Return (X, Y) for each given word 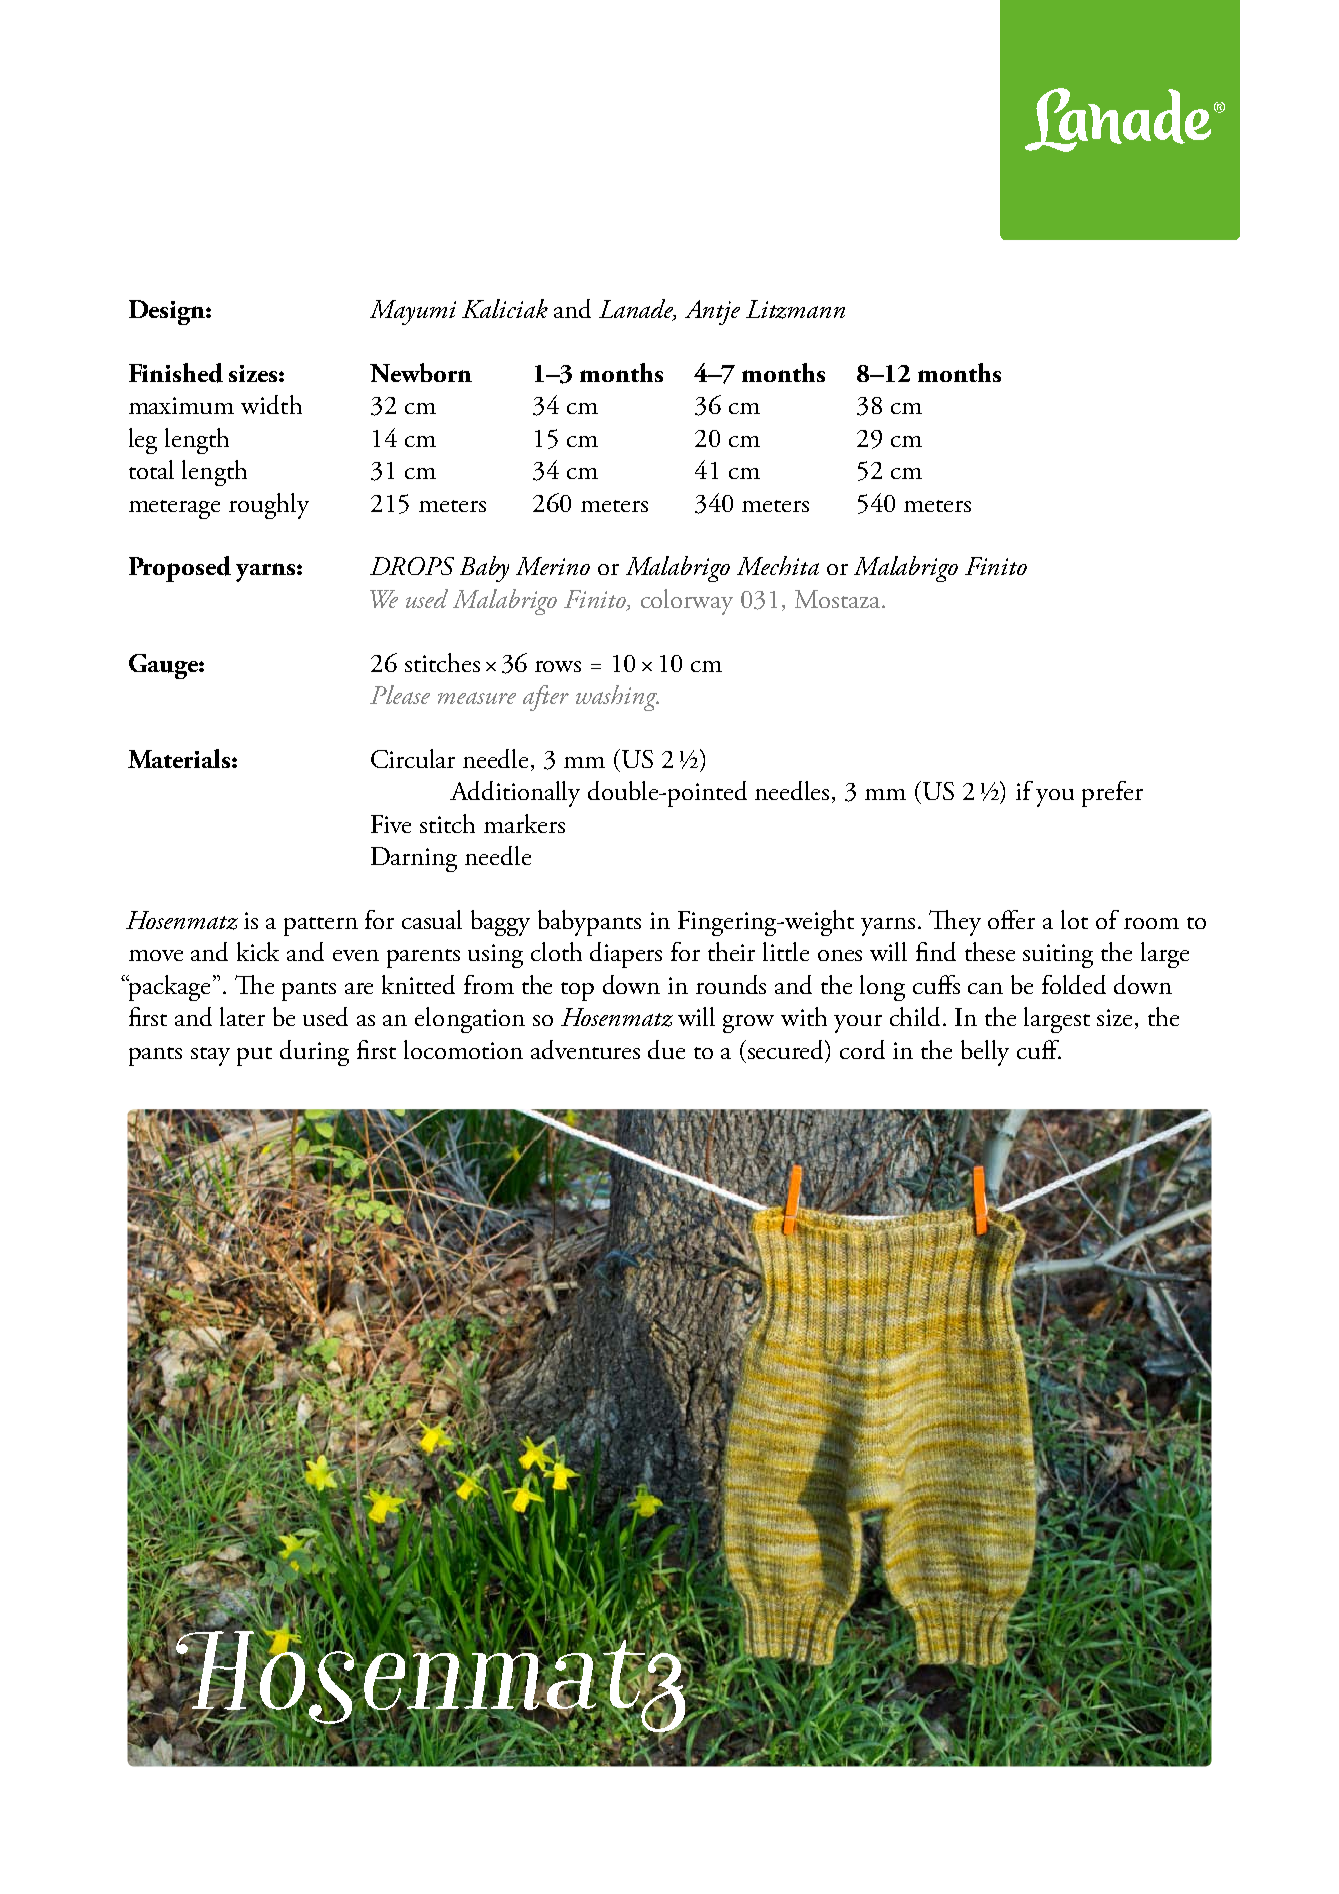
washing (617, 698)
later (242, 1016)
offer (1011, 919)
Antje (712, 312)
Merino (553, 566)
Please (400, 694)
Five (391, 824)
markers (524, 823)
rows (558, 666)
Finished (176, 373)
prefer (1112, 794)
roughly (269, 506)
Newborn (421, 372)
